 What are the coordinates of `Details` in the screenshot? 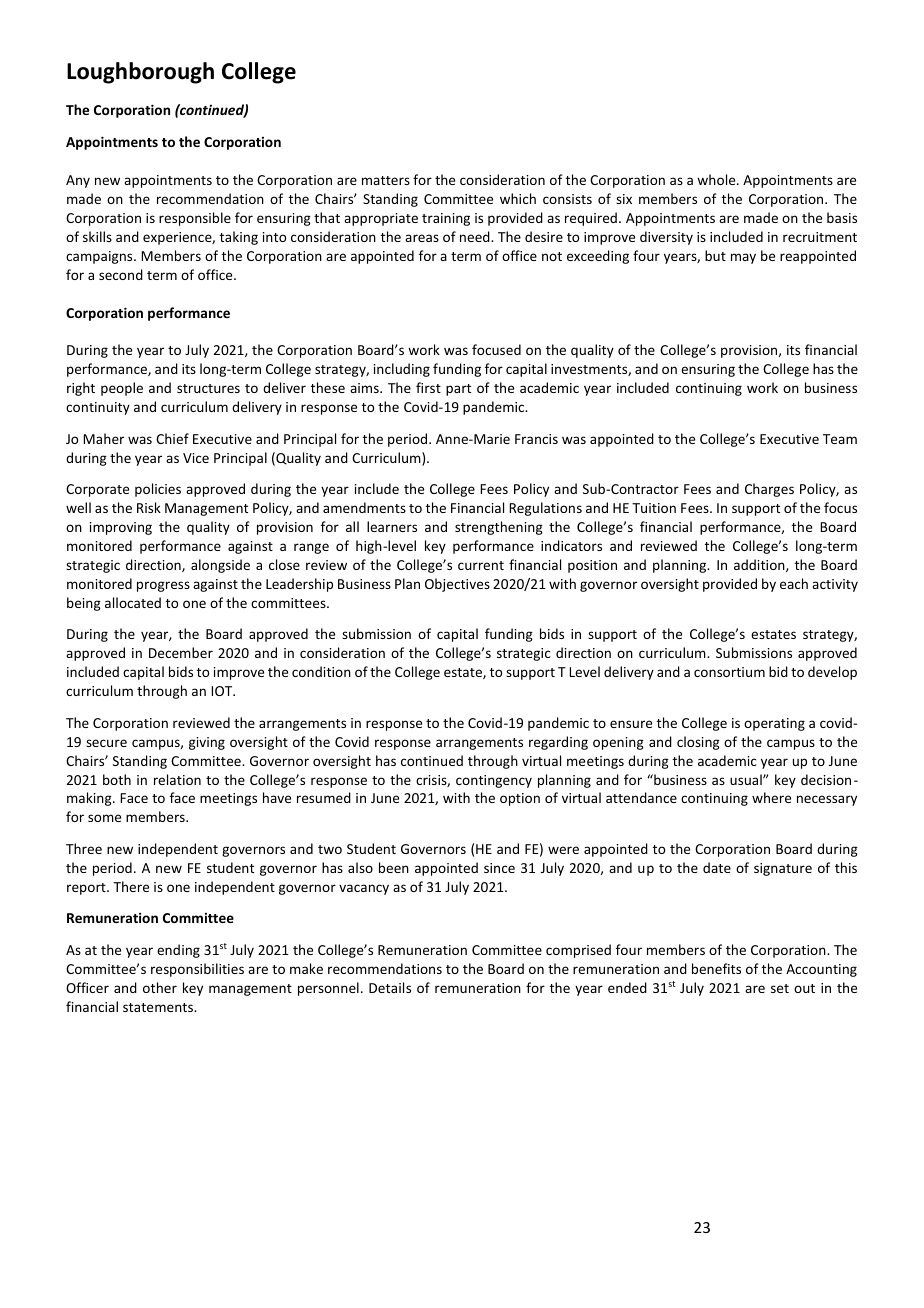 It's located at (390, 987).
